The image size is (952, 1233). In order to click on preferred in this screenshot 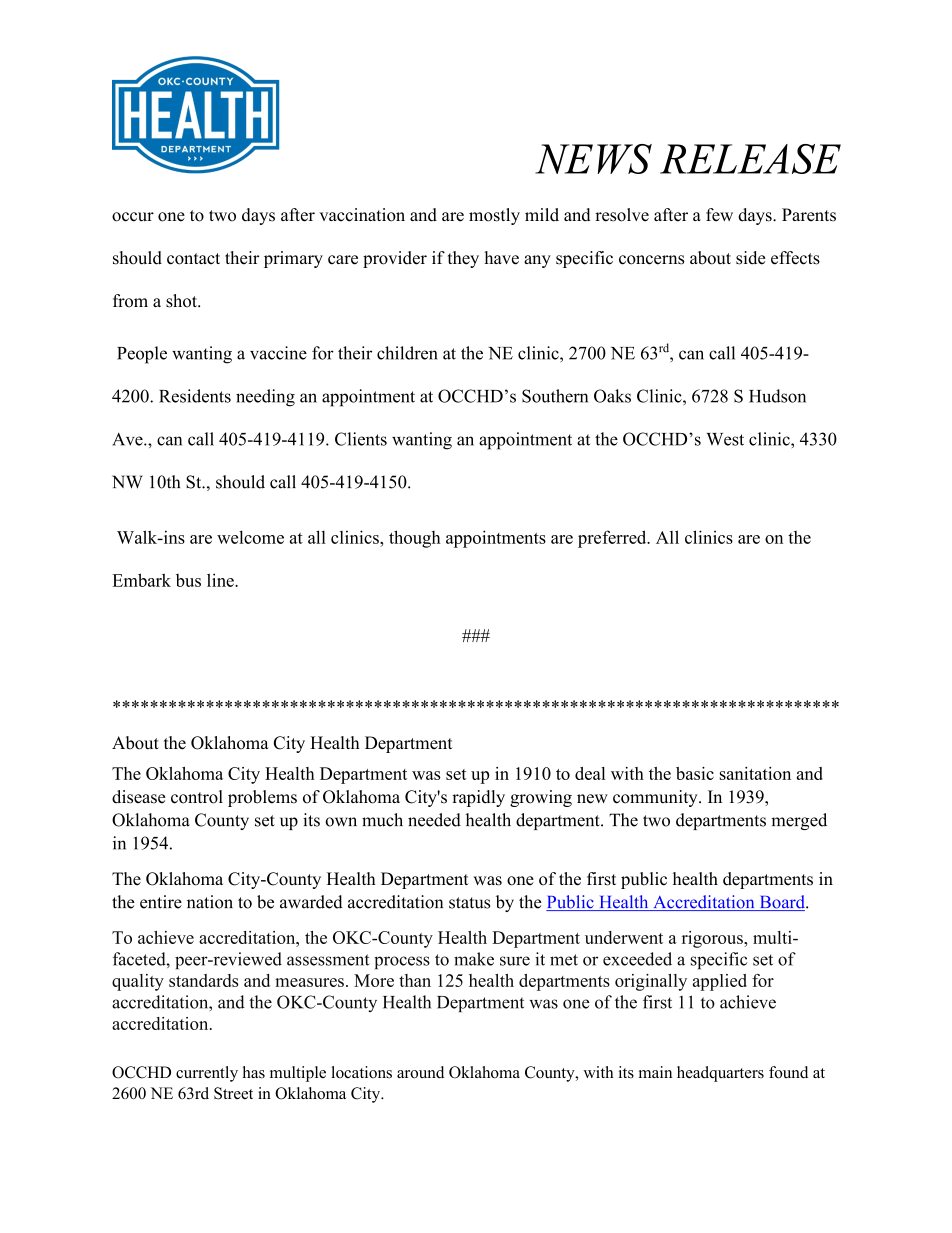, I will do `click(613, 539)`.
